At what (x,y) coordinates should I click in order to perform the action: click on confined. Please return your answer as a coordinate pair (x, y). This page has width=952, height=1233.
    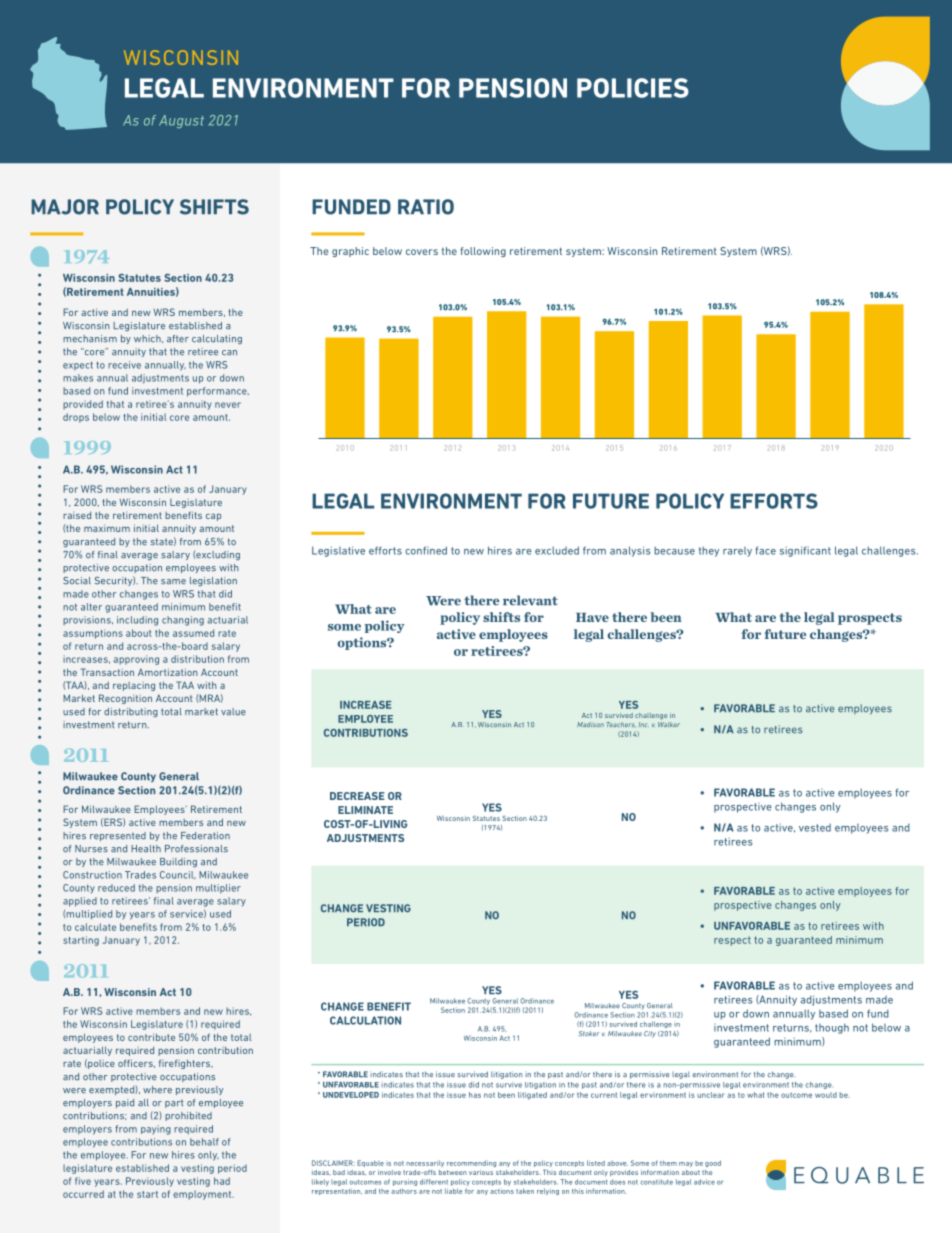
    Looking at the image, I should click on (426, 550).
